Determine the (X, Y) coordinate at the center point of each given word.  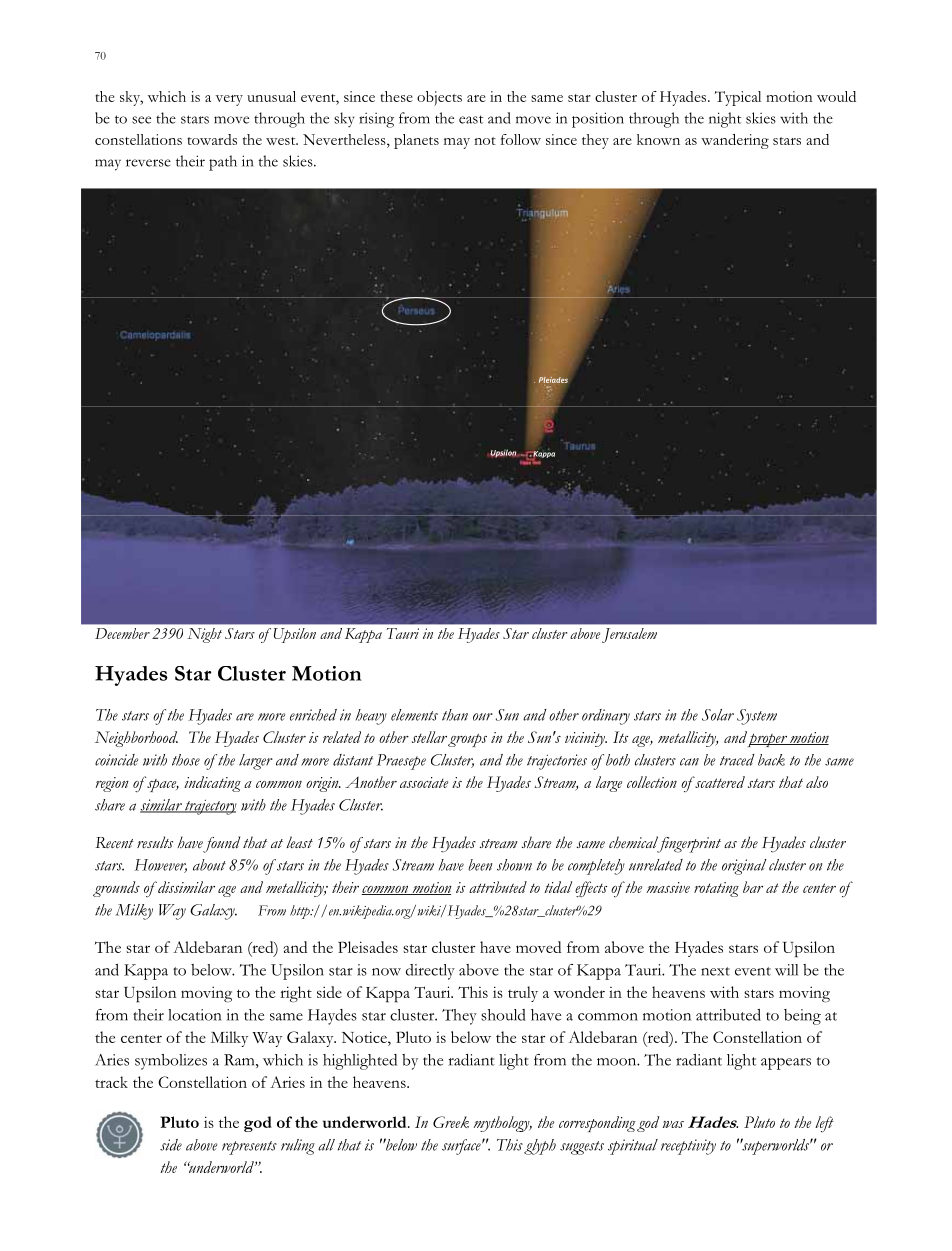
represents (249, 1148)
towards (212, 139)
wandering (735, 141)
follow (521, 139)
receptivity (688, 1147)
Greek (451, 1122)
